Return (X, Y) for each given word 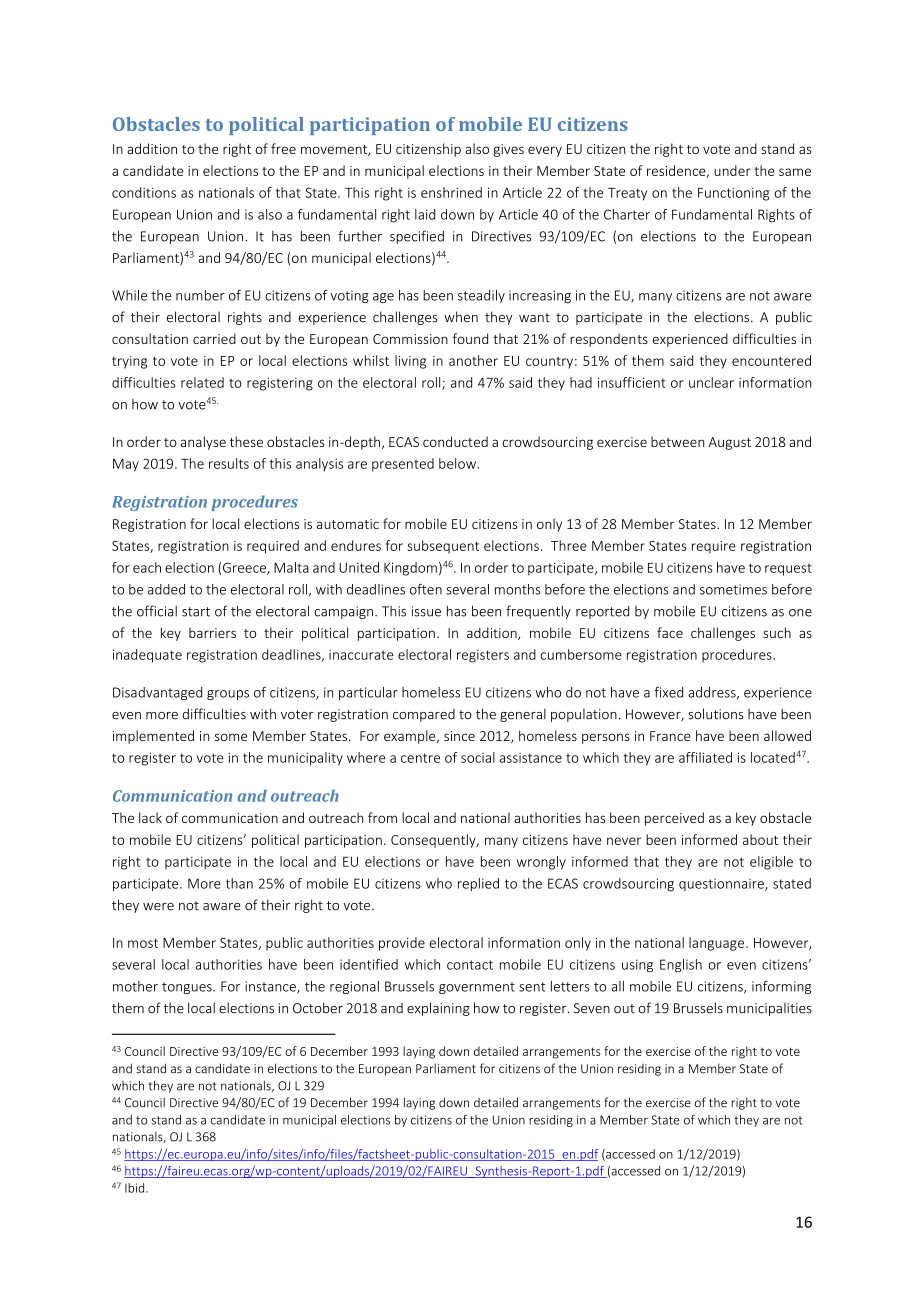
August (729, 443)
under (732, 170)
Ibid (136, 1188)
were (158, 907)
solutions (716, 714)
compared (424, 715)
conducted (455, 441)
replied (478, 884)
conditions (144, 192)
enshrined (451, 192)
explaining (438, 1009)
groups (228, 695)
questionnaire (722, 884)
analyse (203, 443)
